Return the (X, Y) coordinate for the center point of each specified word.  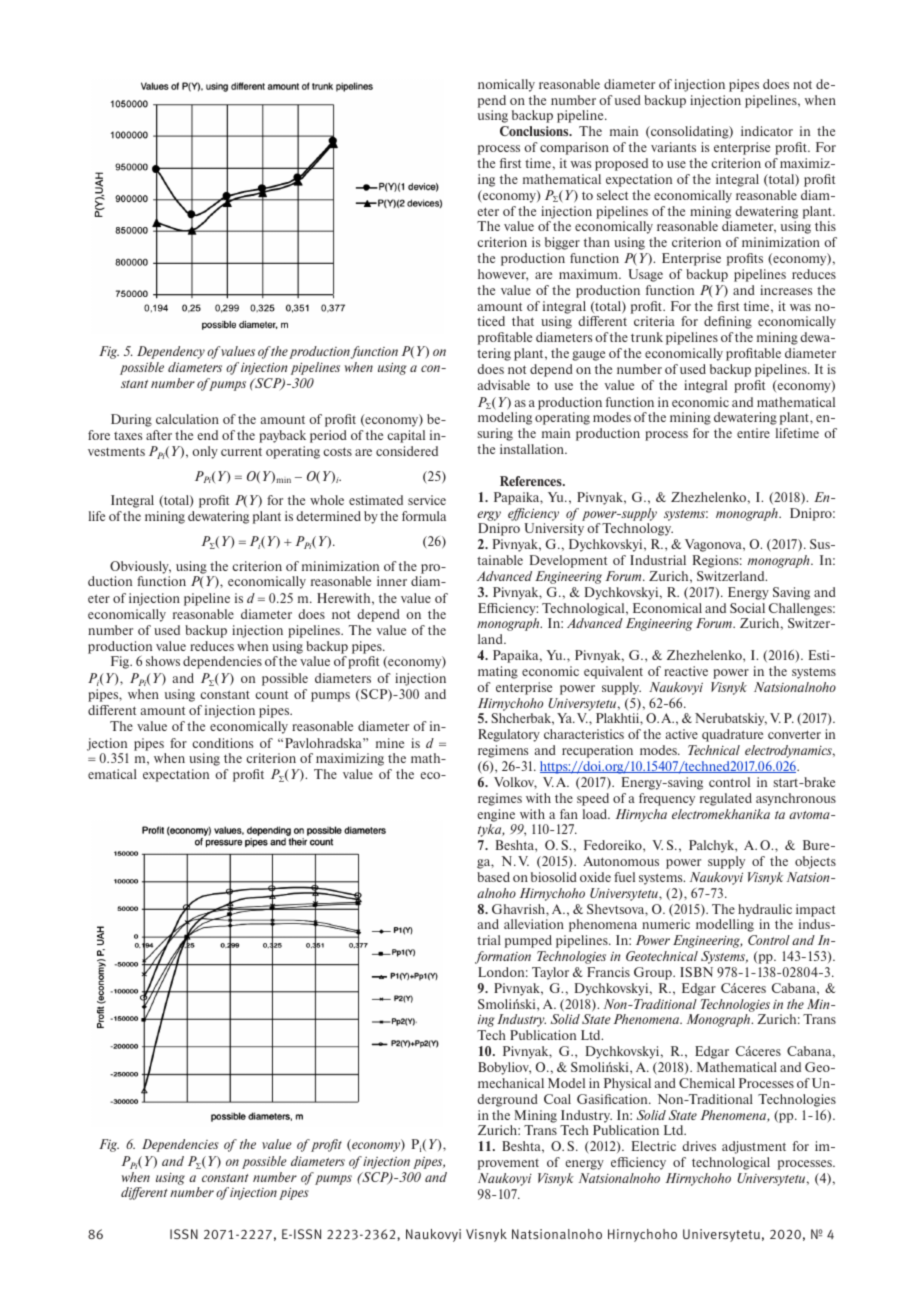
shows (163, 661)
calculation (187, 419)
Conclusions (535, 131)
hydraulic (765, 910)
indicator (767, 131)
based (493, 877)
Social (747, 608)
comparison (574, 148)
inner (392, 581)
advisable (504, 385)
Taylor (550, 973)
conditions (223, 743)
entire (753, 433)
